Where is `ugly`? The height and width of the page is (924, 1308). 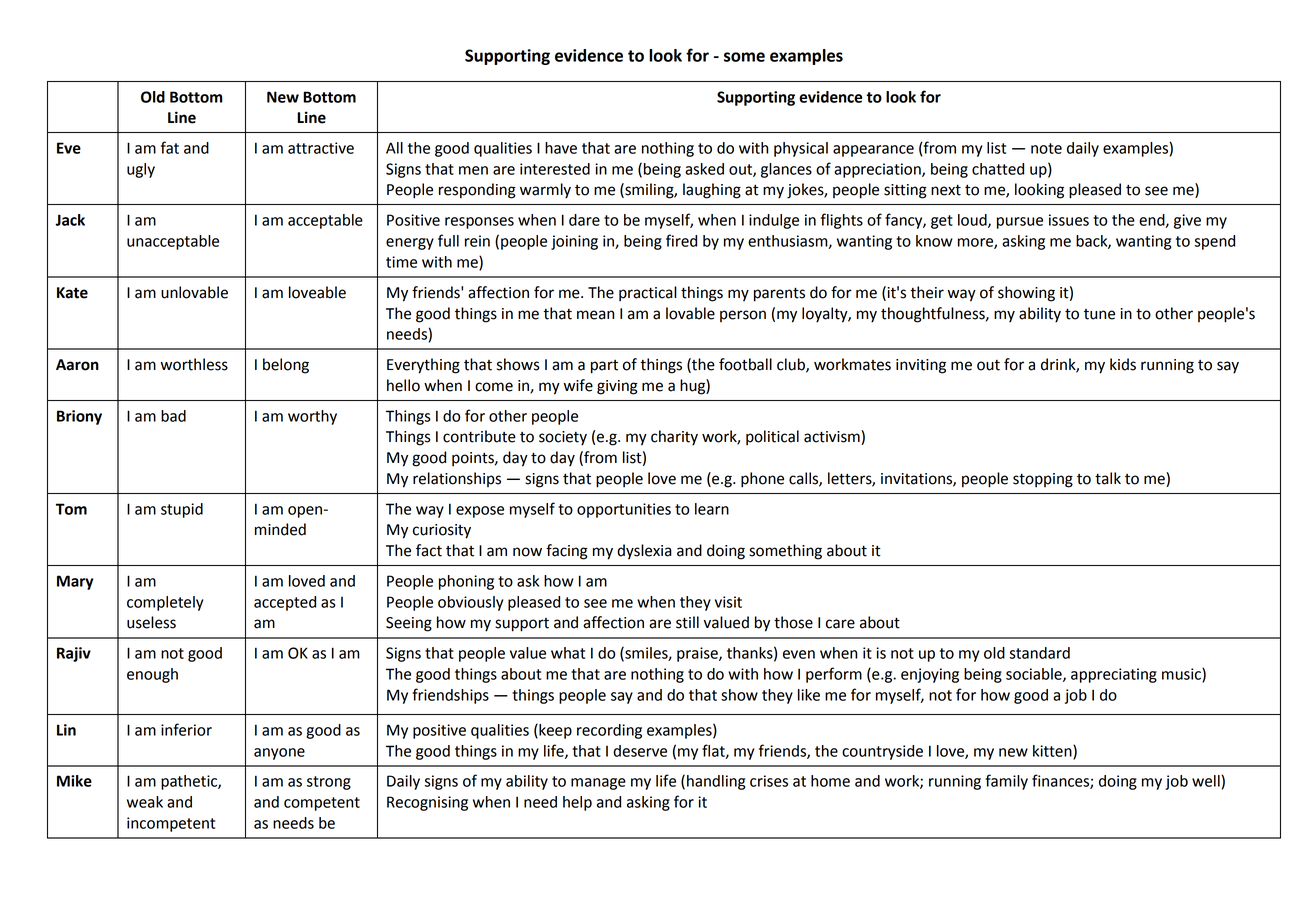
ugly is located at coordinates (141, 170).
